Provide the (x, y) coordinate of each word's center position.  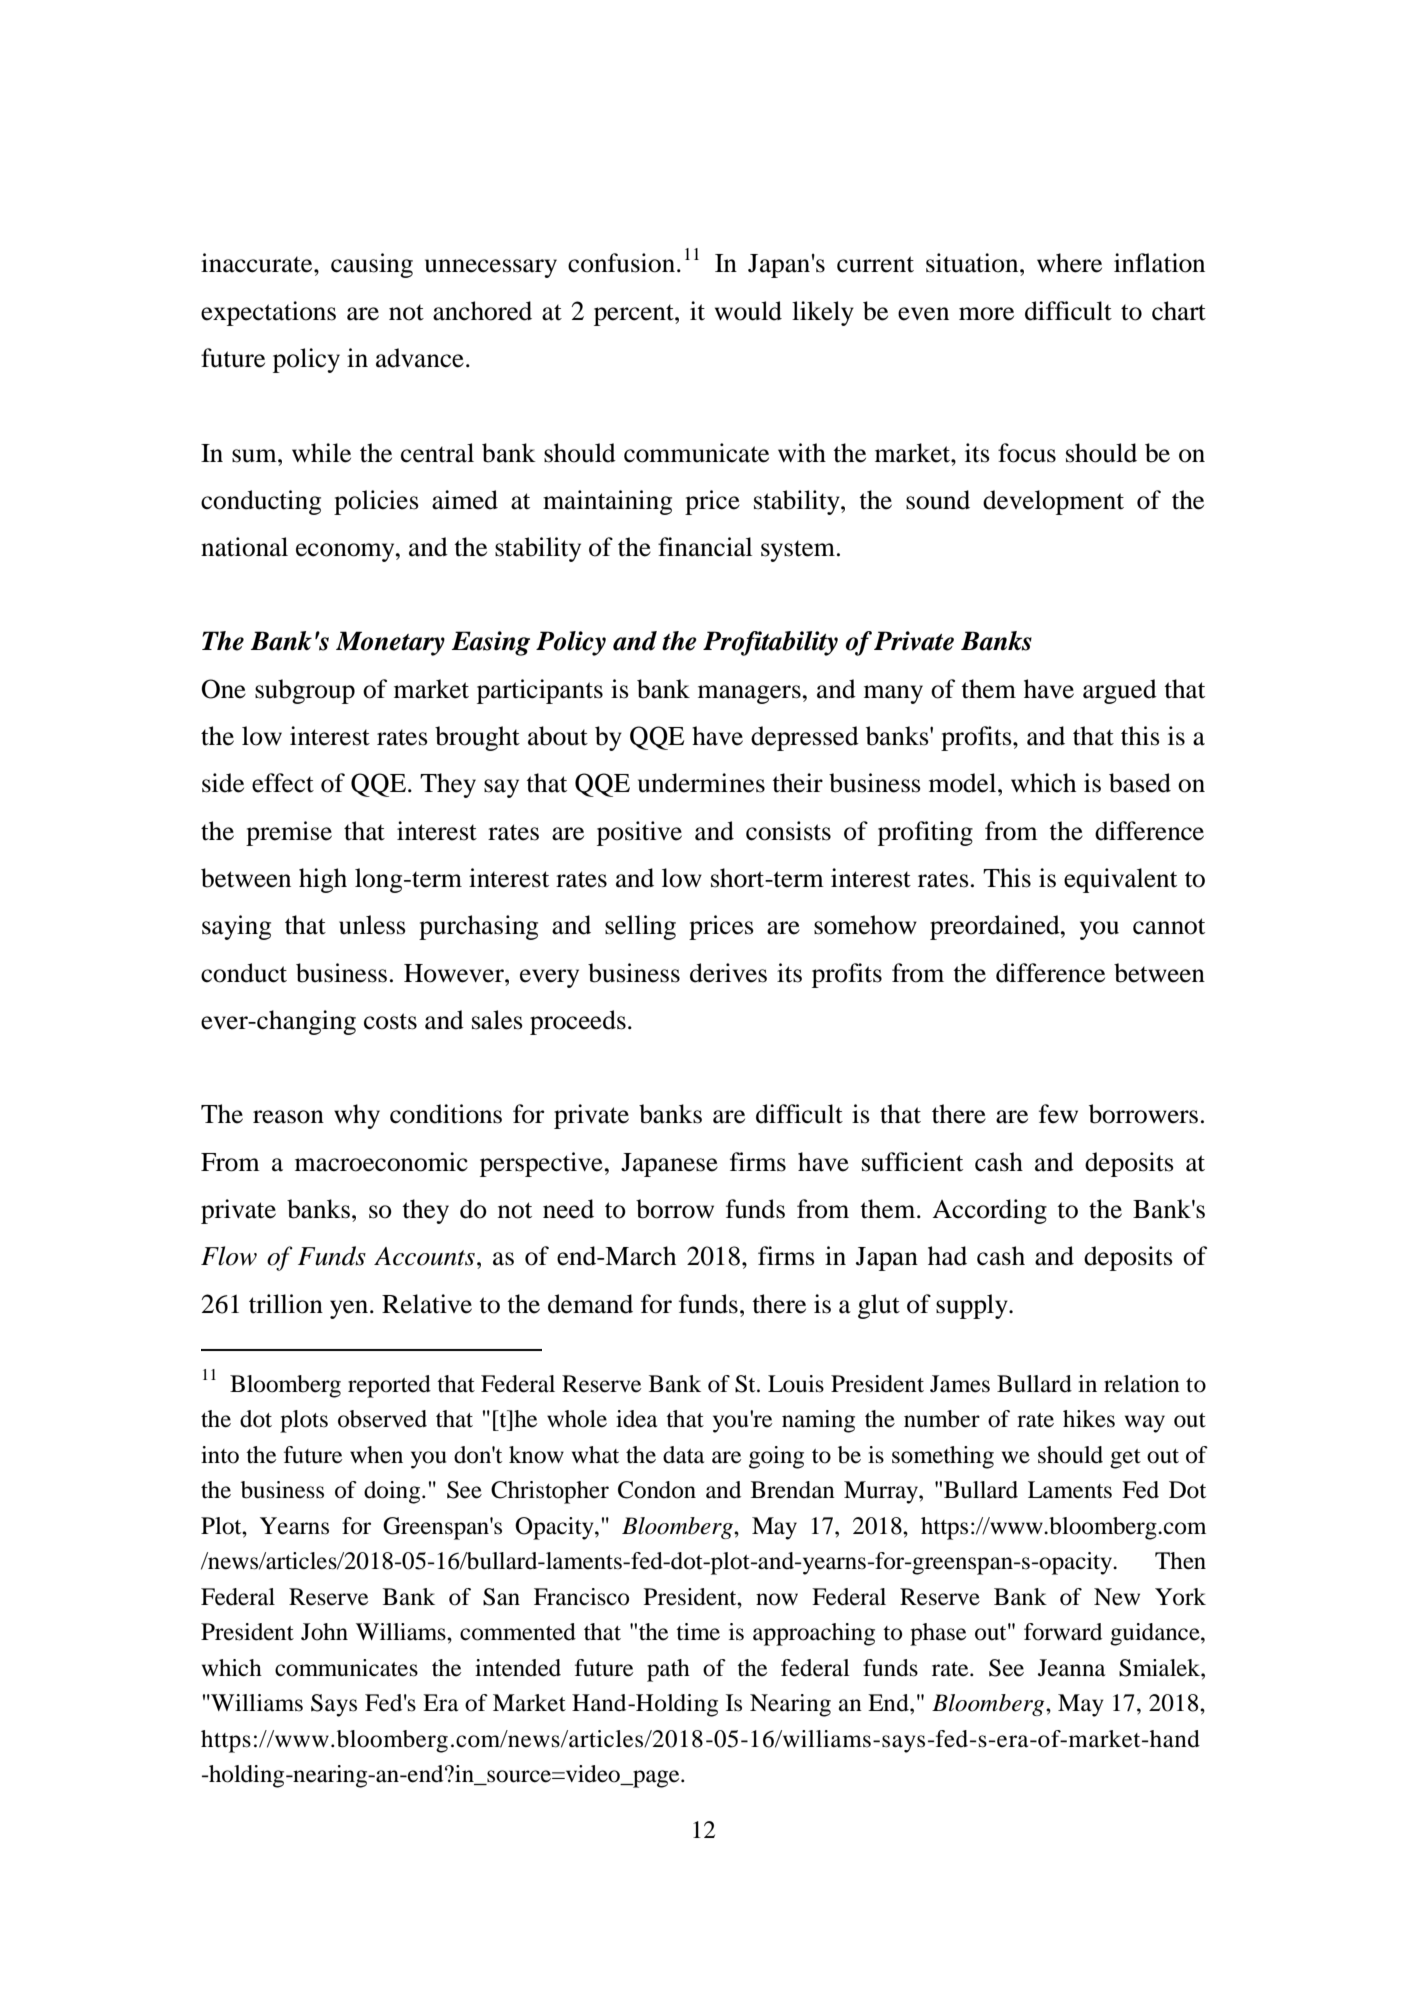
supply (973, 1306)
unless (372, 925)
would (748, 311)
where (1069, 263)
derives (728, 973)
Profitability (770, 643)
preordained (996, 927)
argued (1120, 691)
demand (590, 1304)
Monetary (390, 643)
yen (350, 1309)
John (324, 1632)
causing (372, 265)
